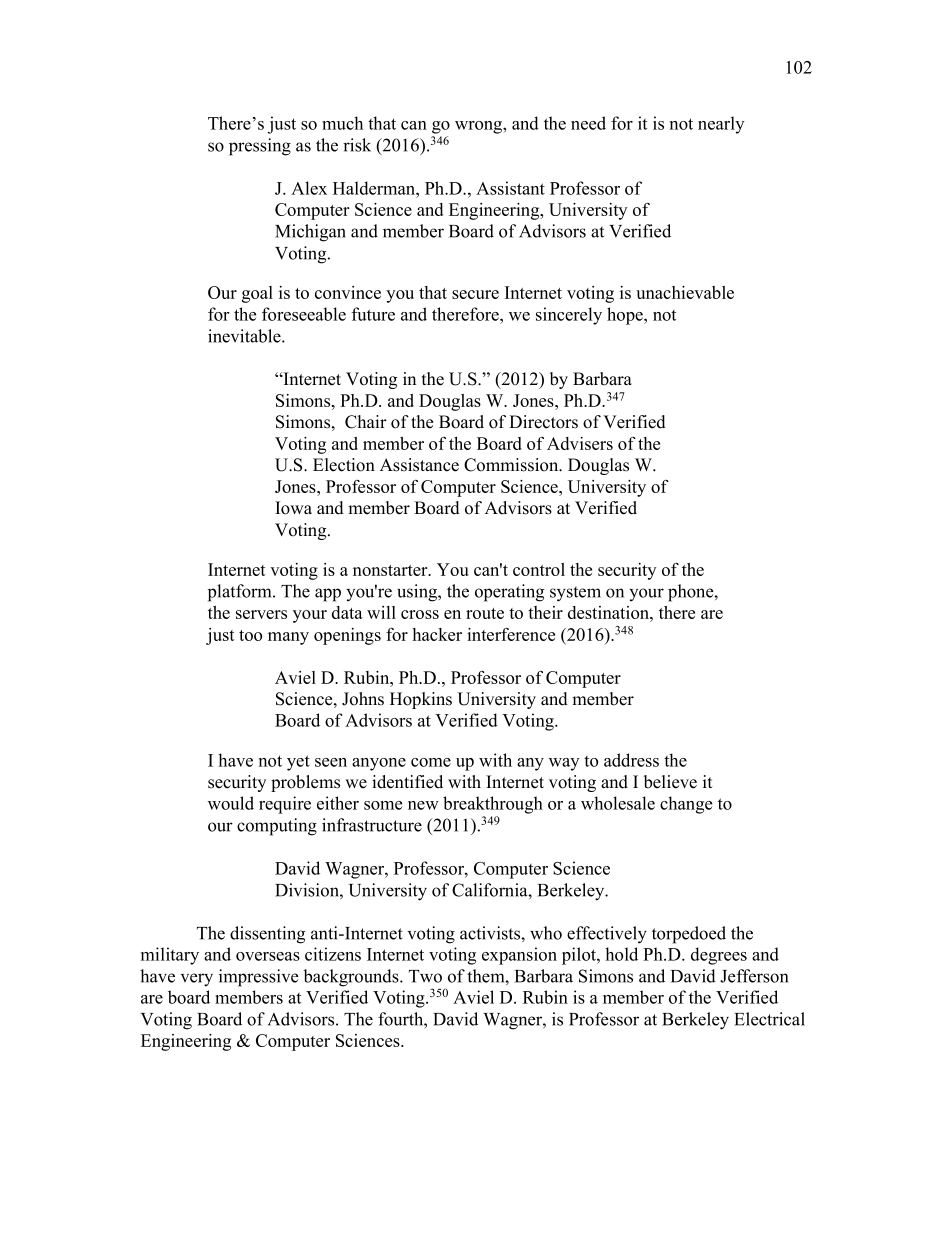  Describe the element at coordinates (260, 147) in the page. I see `pressing` at that location.
